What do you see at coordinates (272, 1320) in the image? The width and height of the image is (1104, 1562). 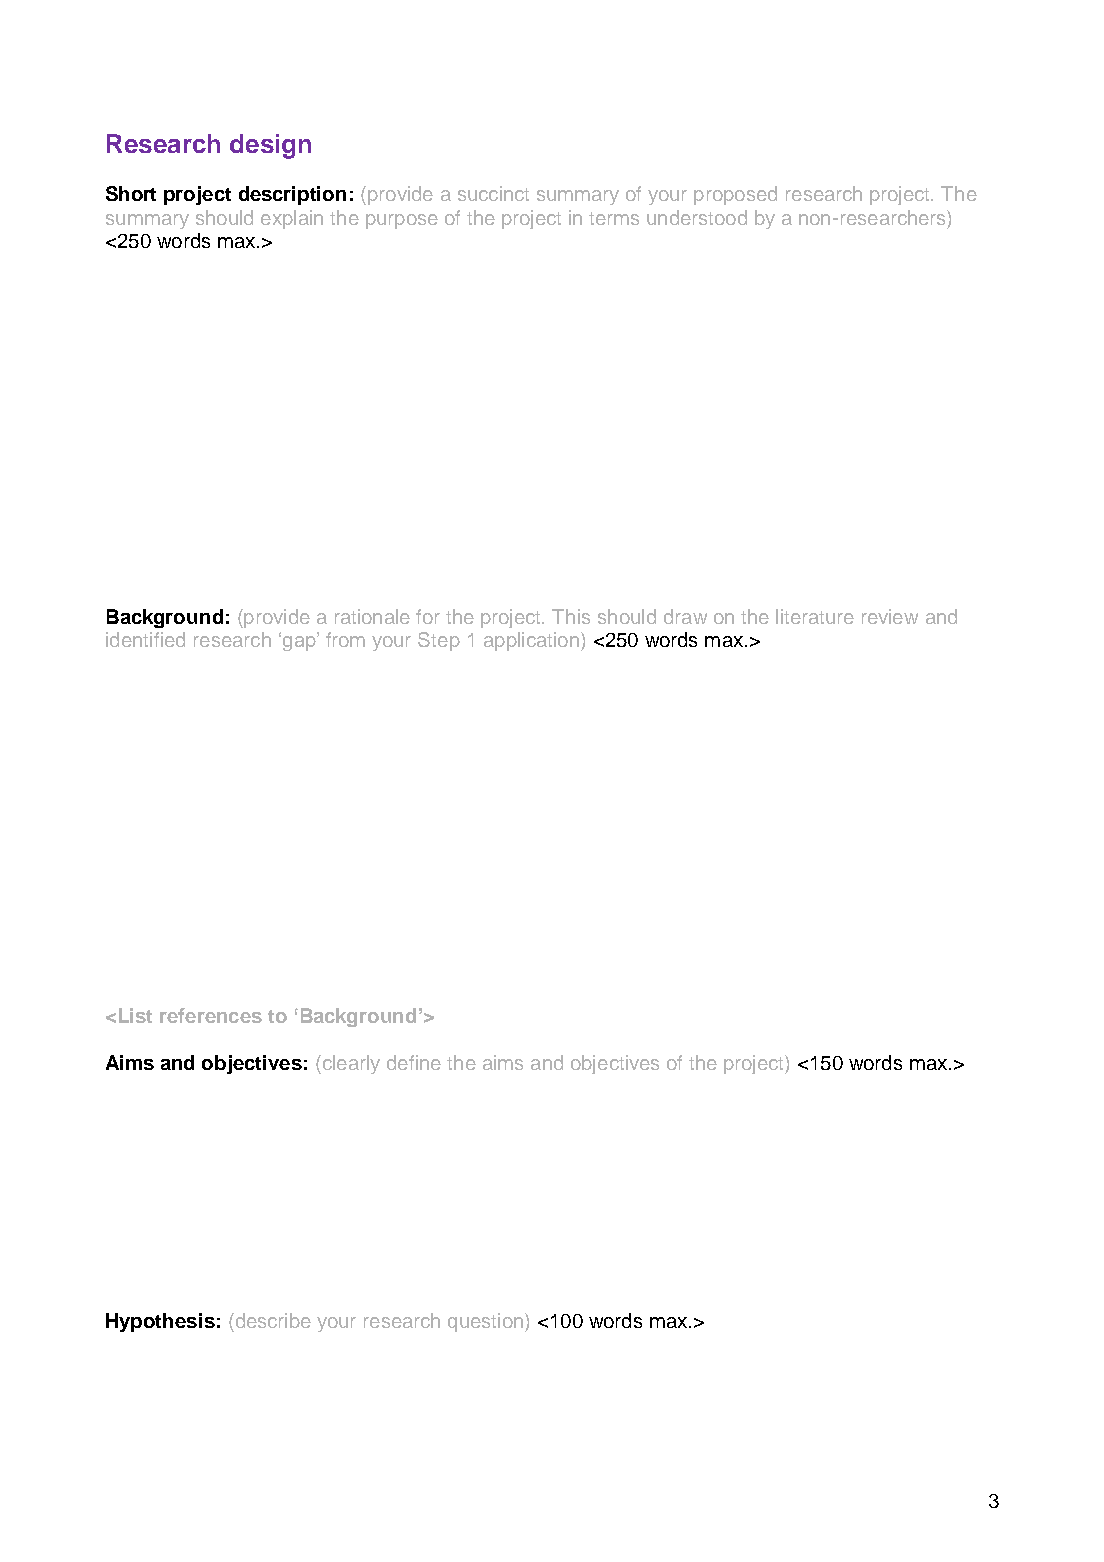 I see `describe` at bounding box center [272, 1320].
